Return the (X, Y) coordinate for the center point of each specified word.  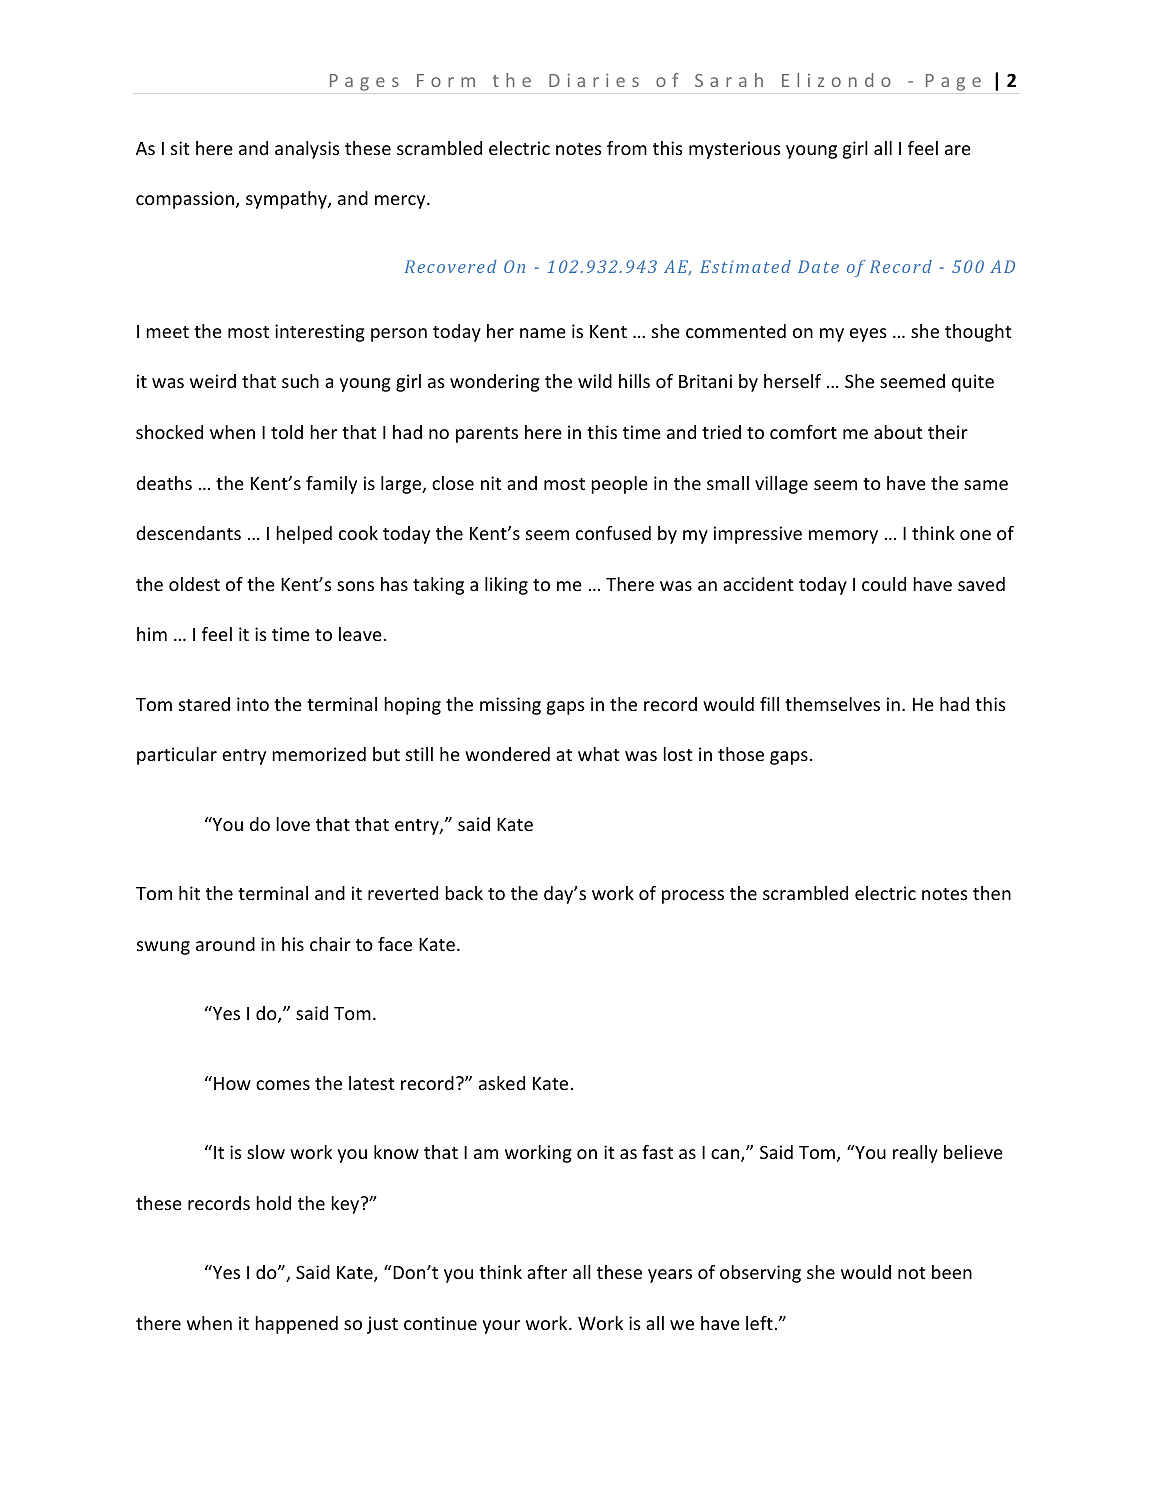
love (293, 824)
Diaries (594, 80)
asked (502, 1083)
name (543, 333)
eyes (868, 335)
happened (296, 1325)
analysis (307, 150)
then (992, 893)
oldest (194, 584)
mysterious (735, 150)
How (232, 1083)
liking (506, 586)
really (915, 1154)
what (598, 754)
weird (213, 381)
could (884, 584)
